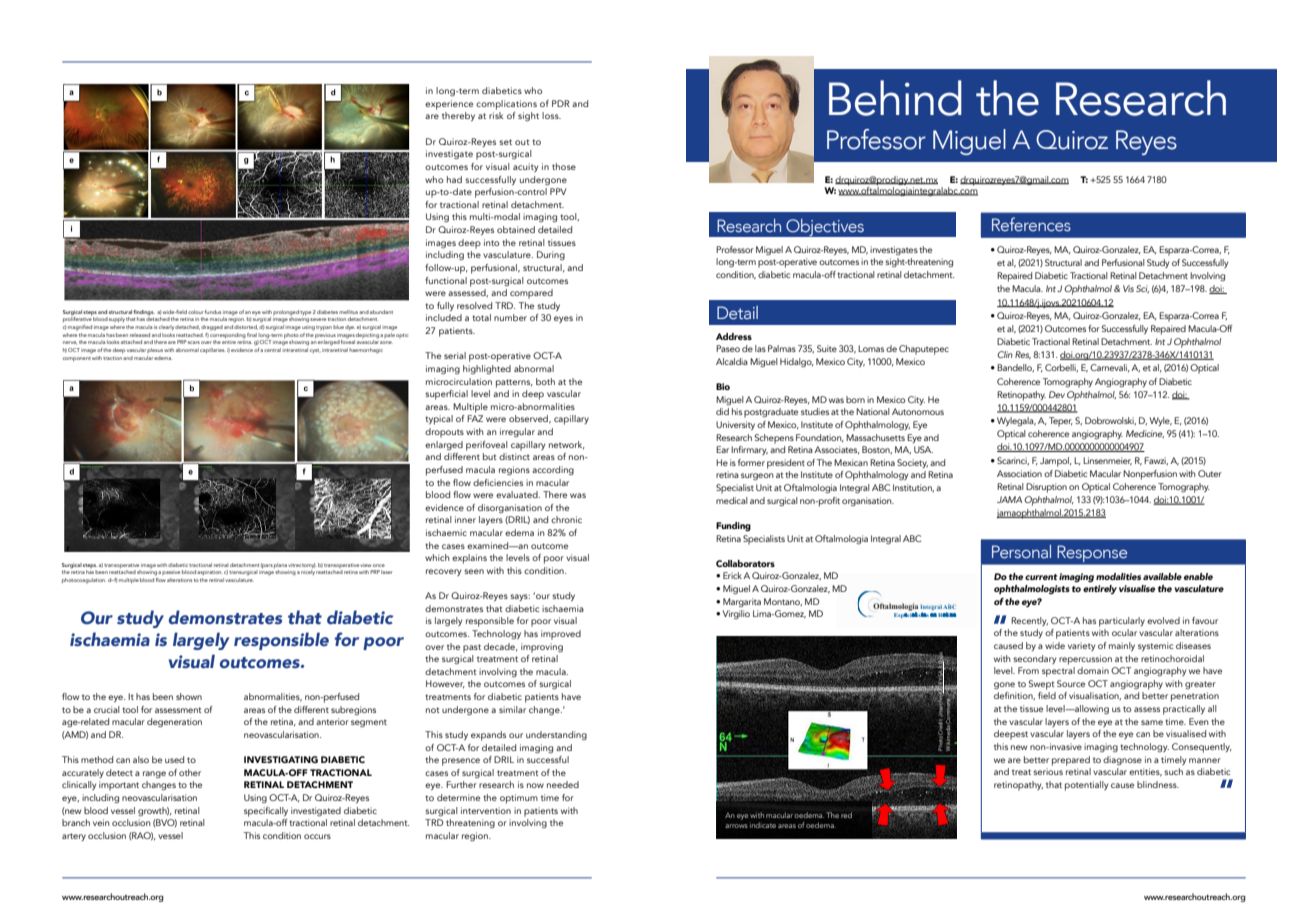 The width and height of the screenshot is (1308, 924). What do you see at coordinates (563, 784) in the screenshot?
I see `needed` at bounding box center [563, 784].
